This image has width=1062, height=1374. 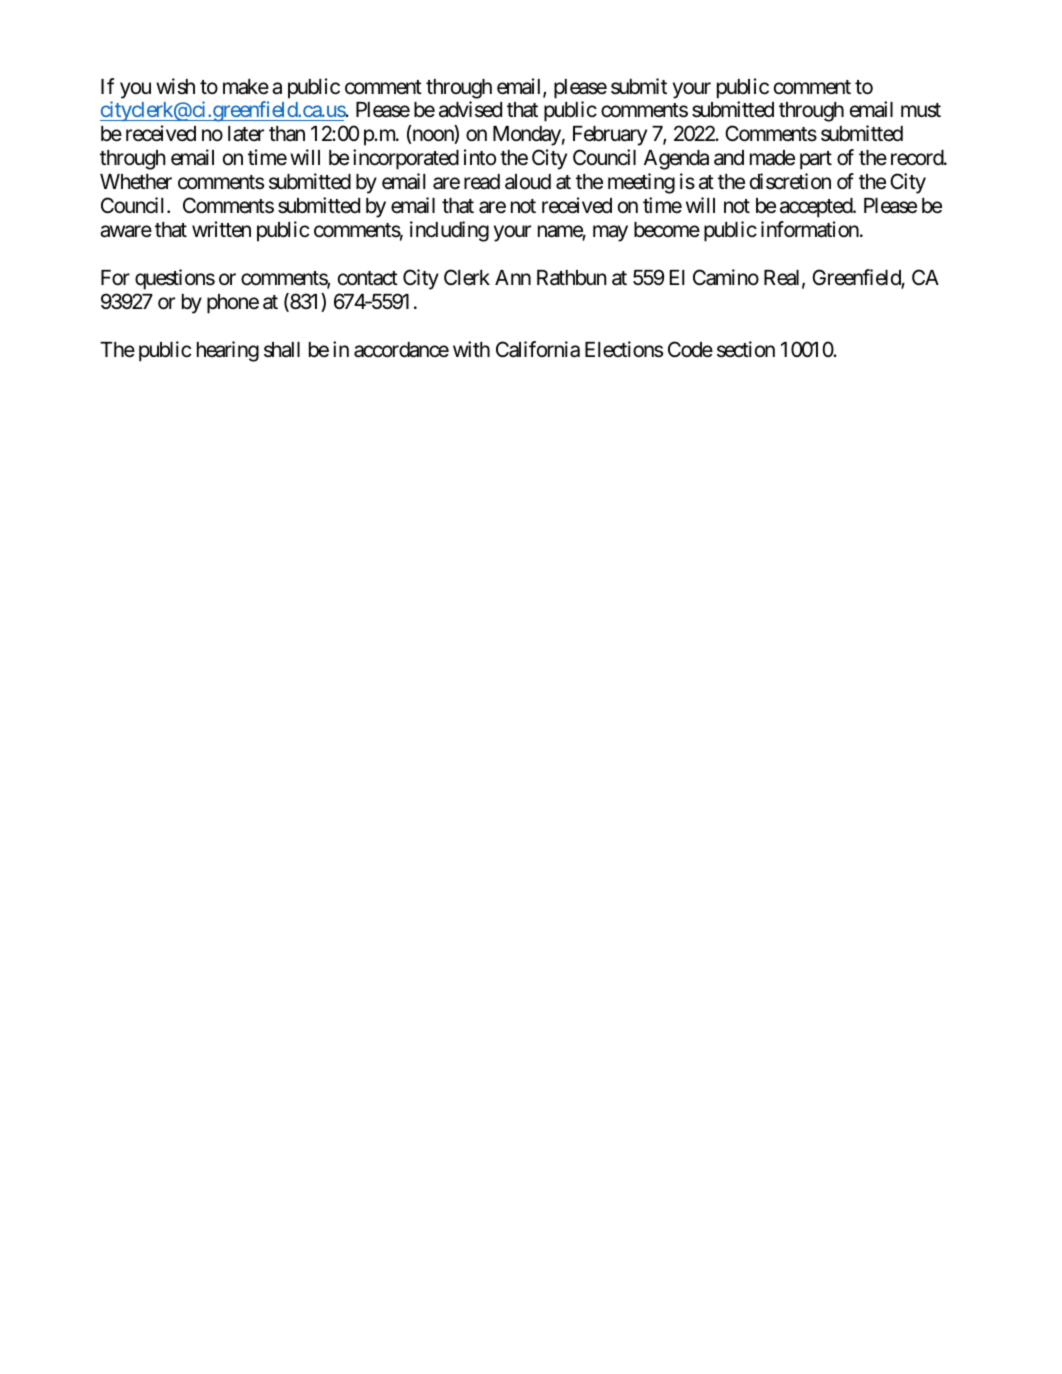 What do you see at coordinates (528, 182) in the image?
I see `aloud` at bounding box center [528, 182].
